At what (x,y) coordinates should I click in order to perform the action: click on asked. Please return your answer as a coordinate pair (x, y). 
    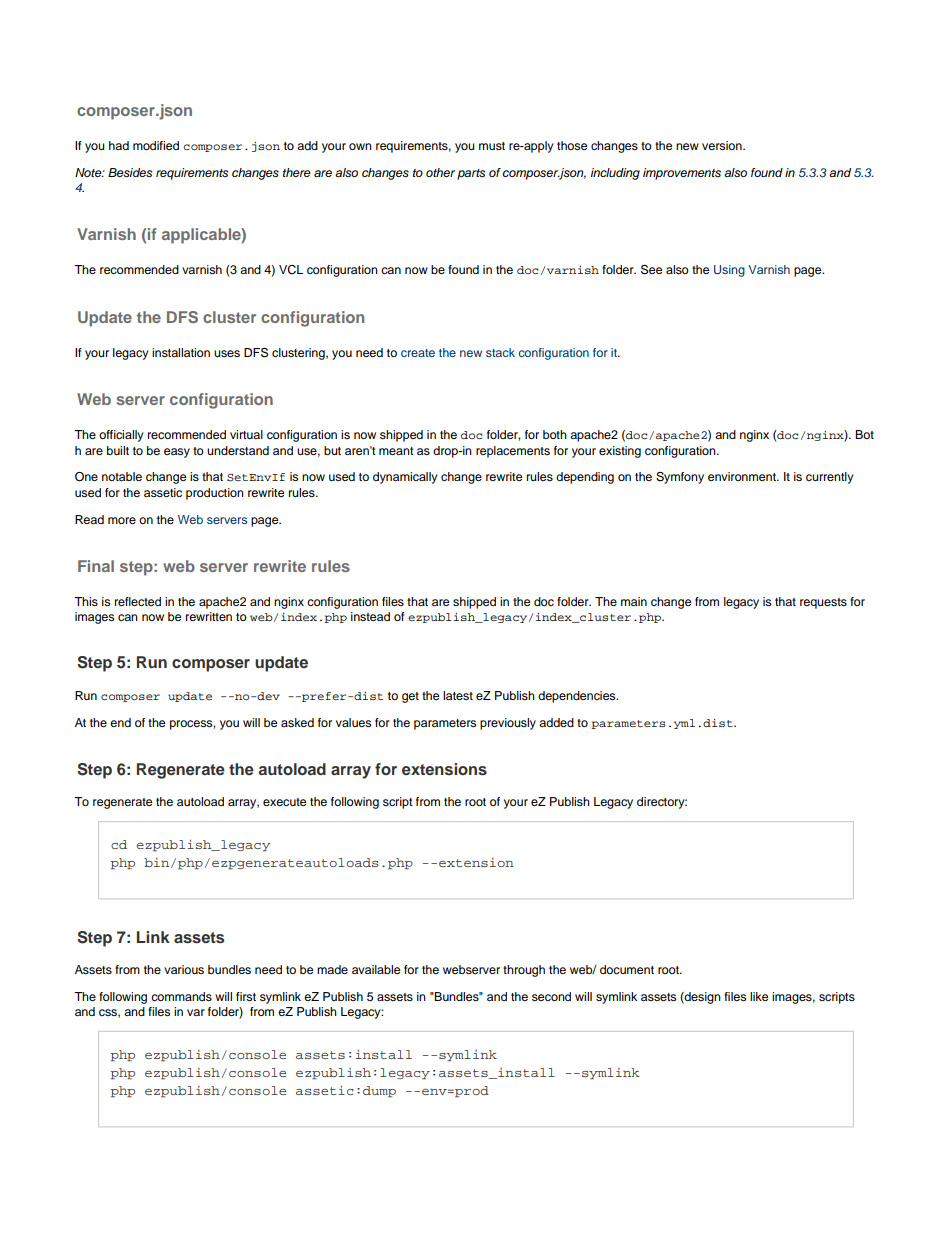
    Looking at the image, I should click on (297, 722).
